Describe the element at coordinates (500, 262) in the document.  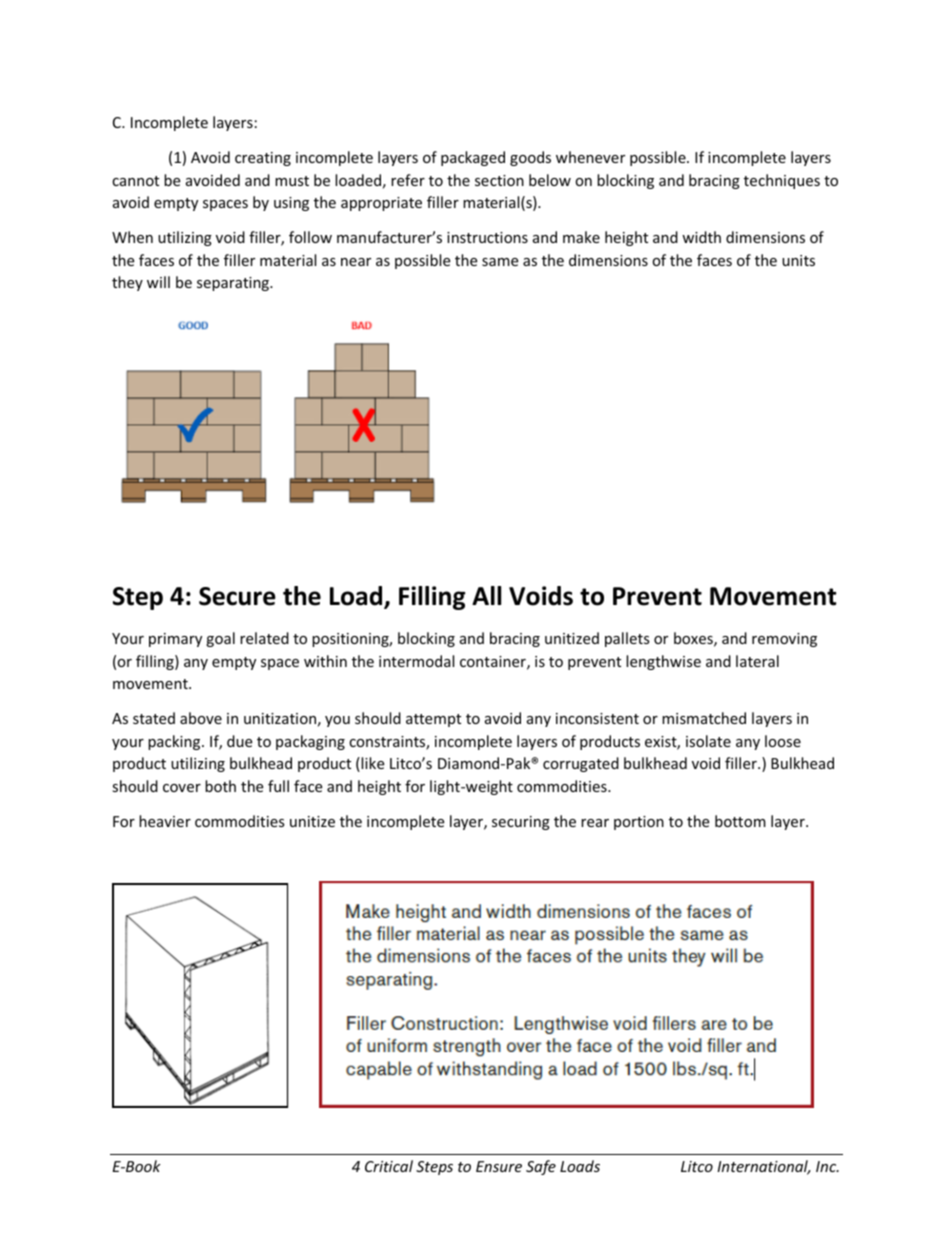
I see `same` at that location.
